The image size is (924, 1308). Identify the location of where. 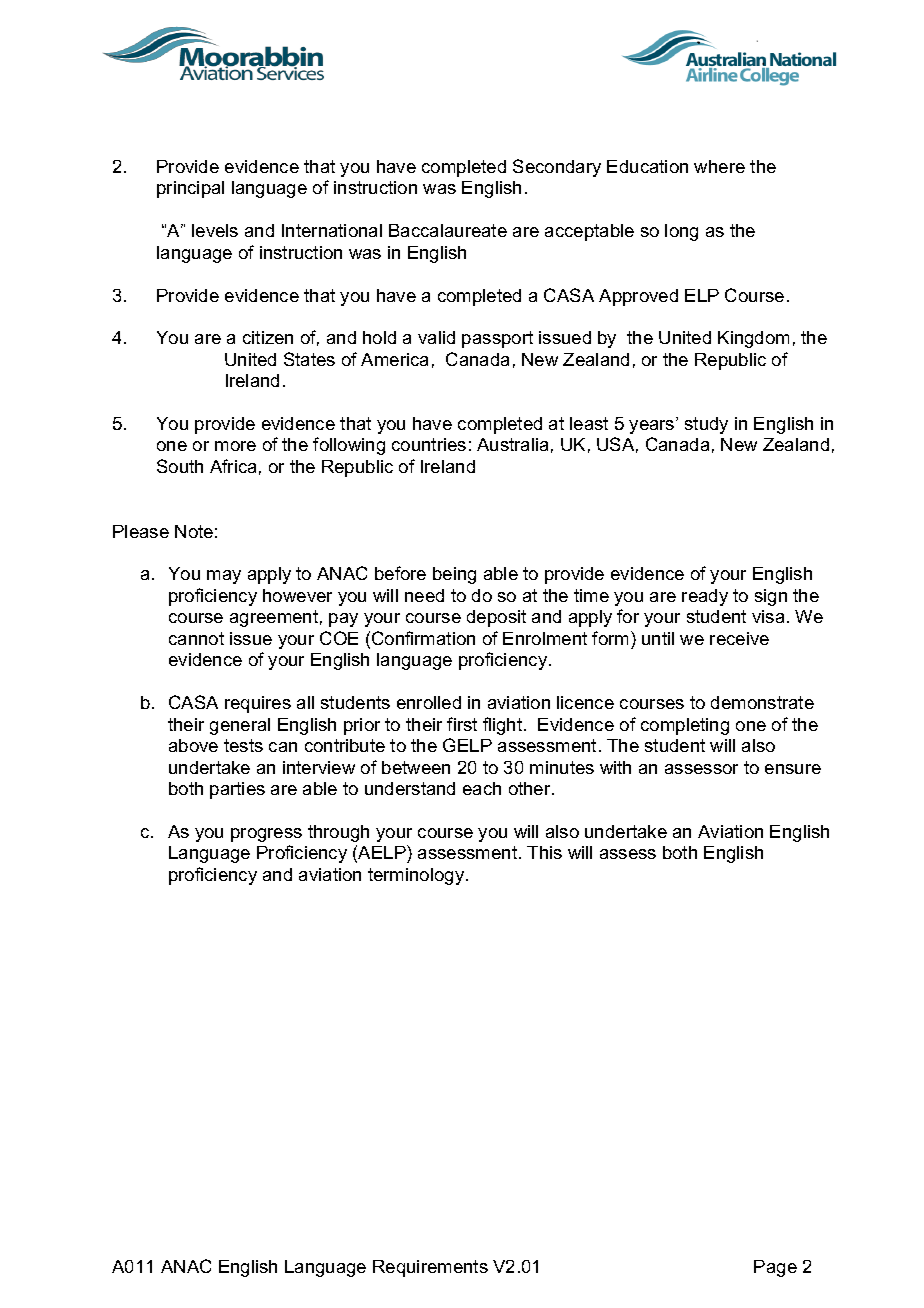
(719, 166).
